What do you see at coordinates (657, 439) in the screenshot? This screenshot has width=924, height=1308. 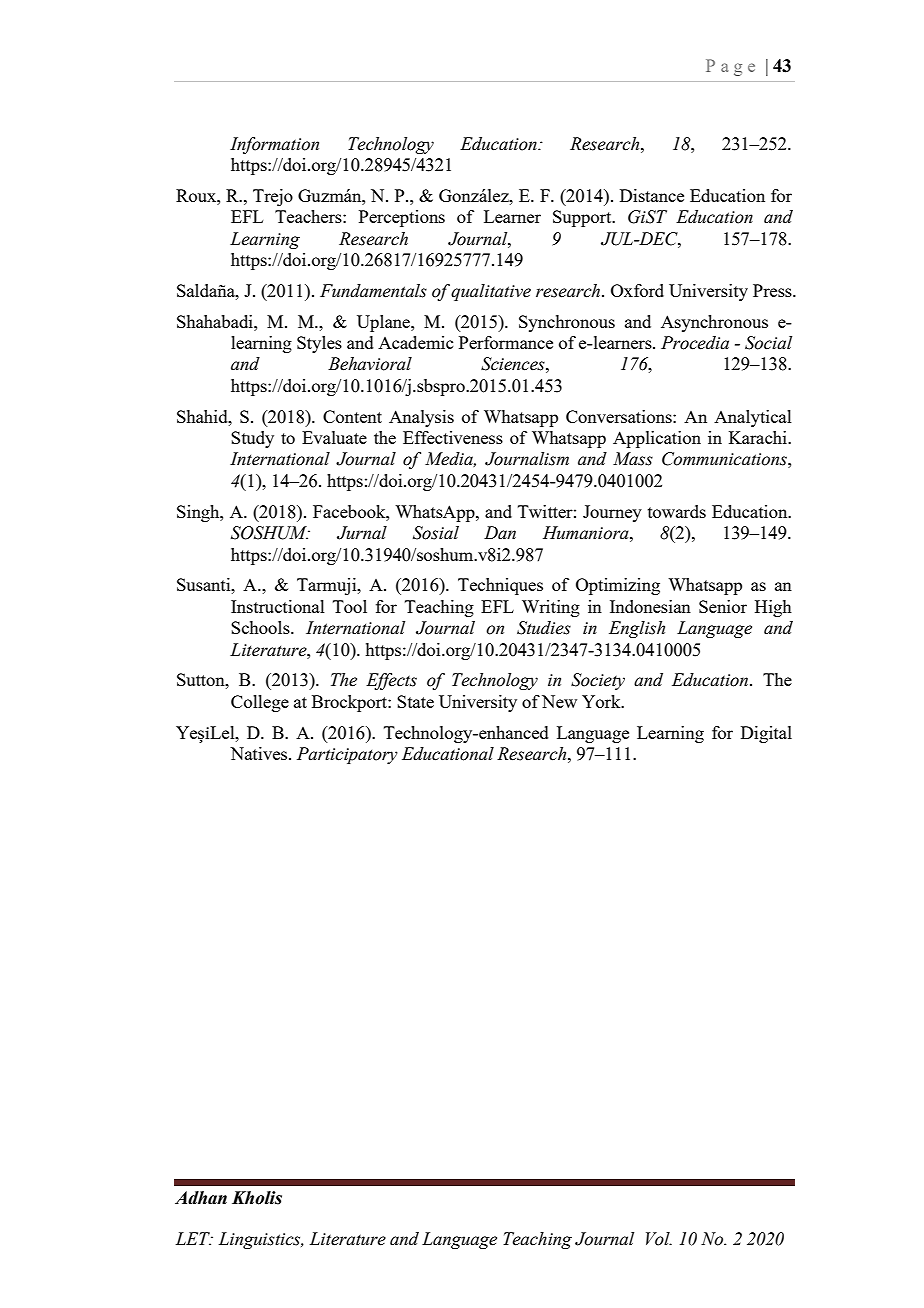 I see `Application` at bounding box center [657, 439].
